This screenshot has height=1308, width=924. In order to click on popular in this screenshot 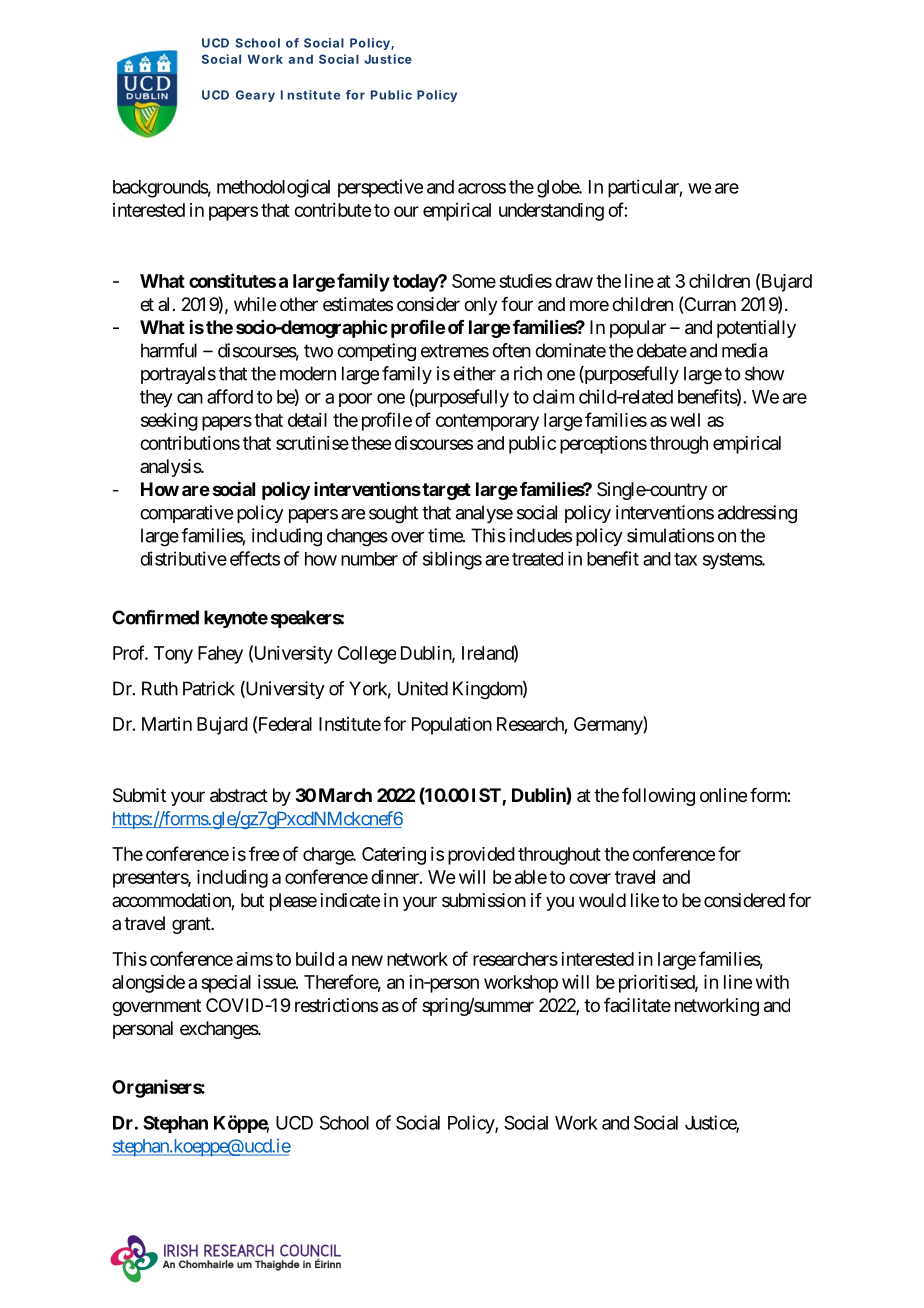, I will do `click(638, 329)`.
